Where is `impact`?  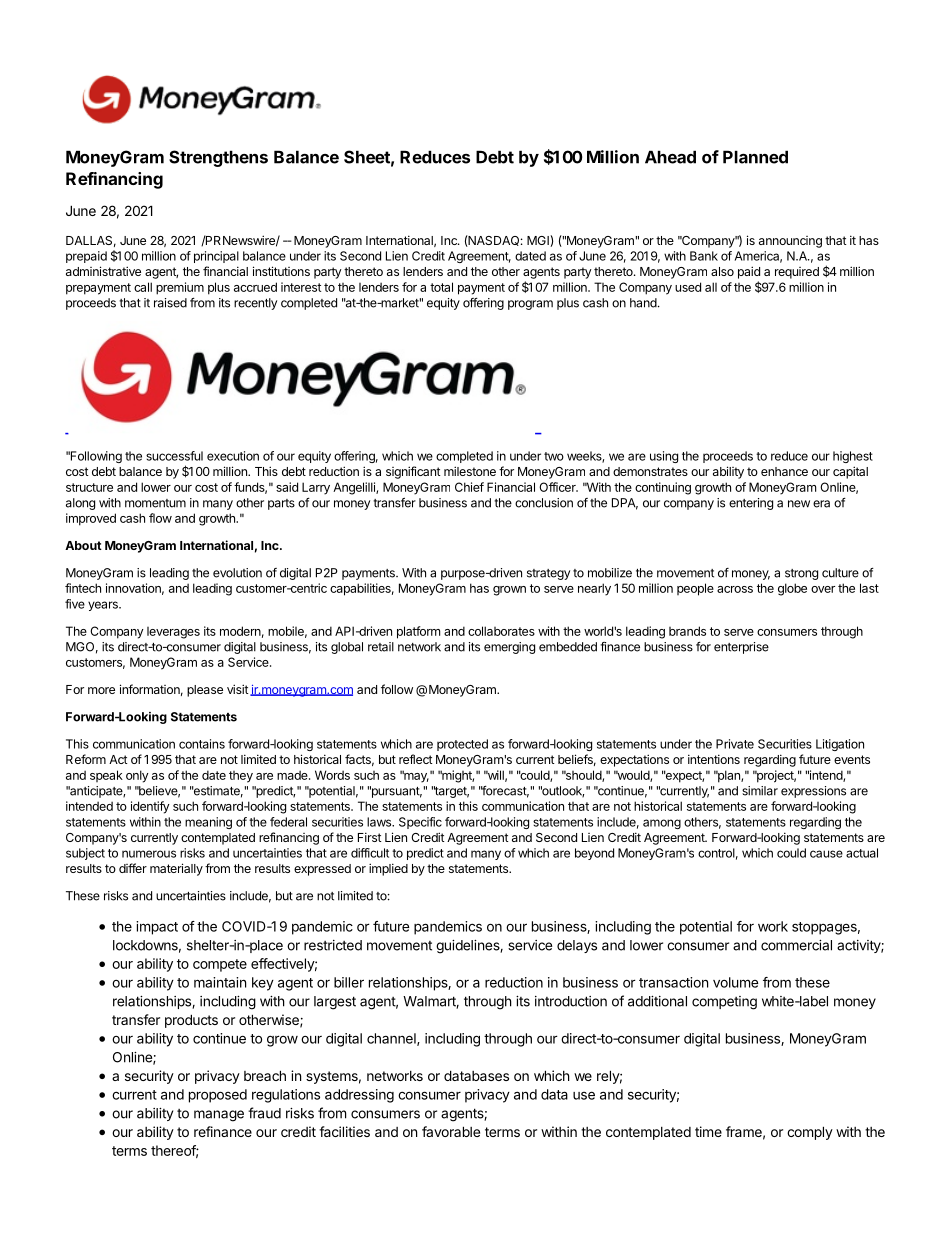
impact is located at coordinates (157, 928).
